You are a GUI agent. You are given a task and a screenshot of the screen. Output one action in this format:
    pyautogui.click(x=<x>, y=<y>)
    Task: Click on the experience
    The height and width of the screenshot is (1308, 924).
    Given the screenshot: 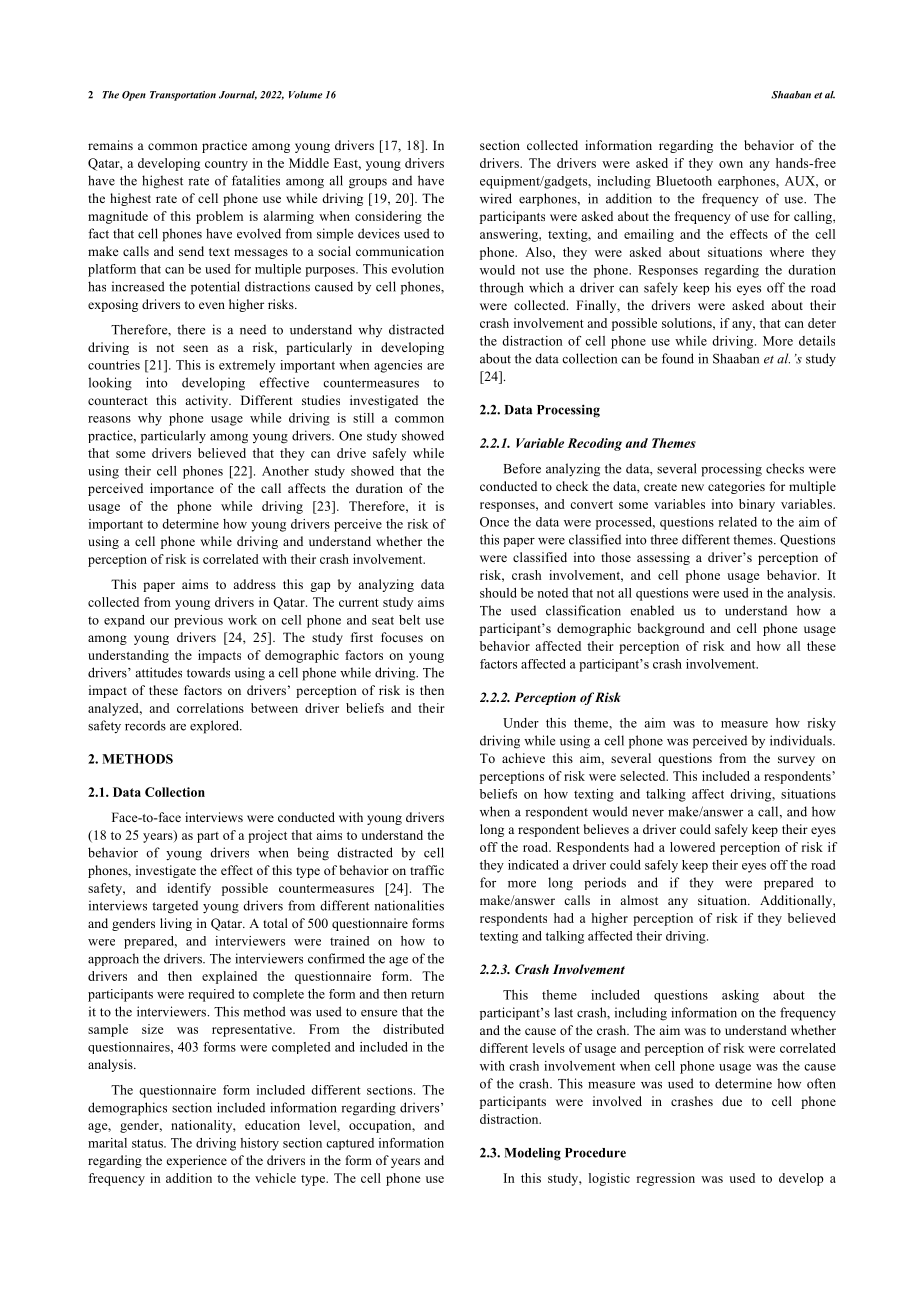 What is the action you would take?
    pyautogui.click(x=197, y=1161)
